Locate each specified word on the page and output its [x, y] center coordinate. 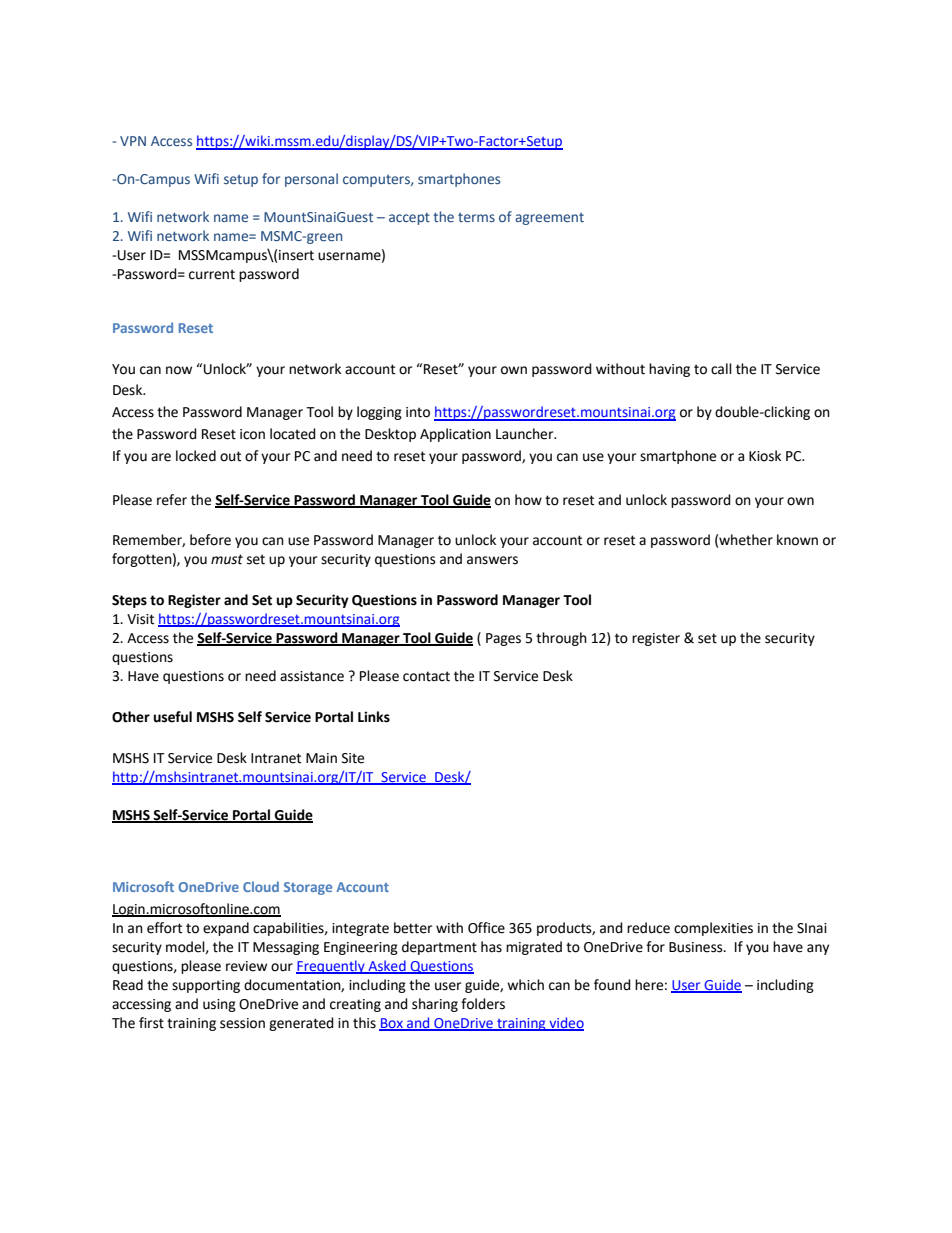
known [797, 540]
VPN [133, 141]
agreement [549, 219]
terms [476, 217]
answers [492, 560]
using [219, 1005]
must [227, 559]
